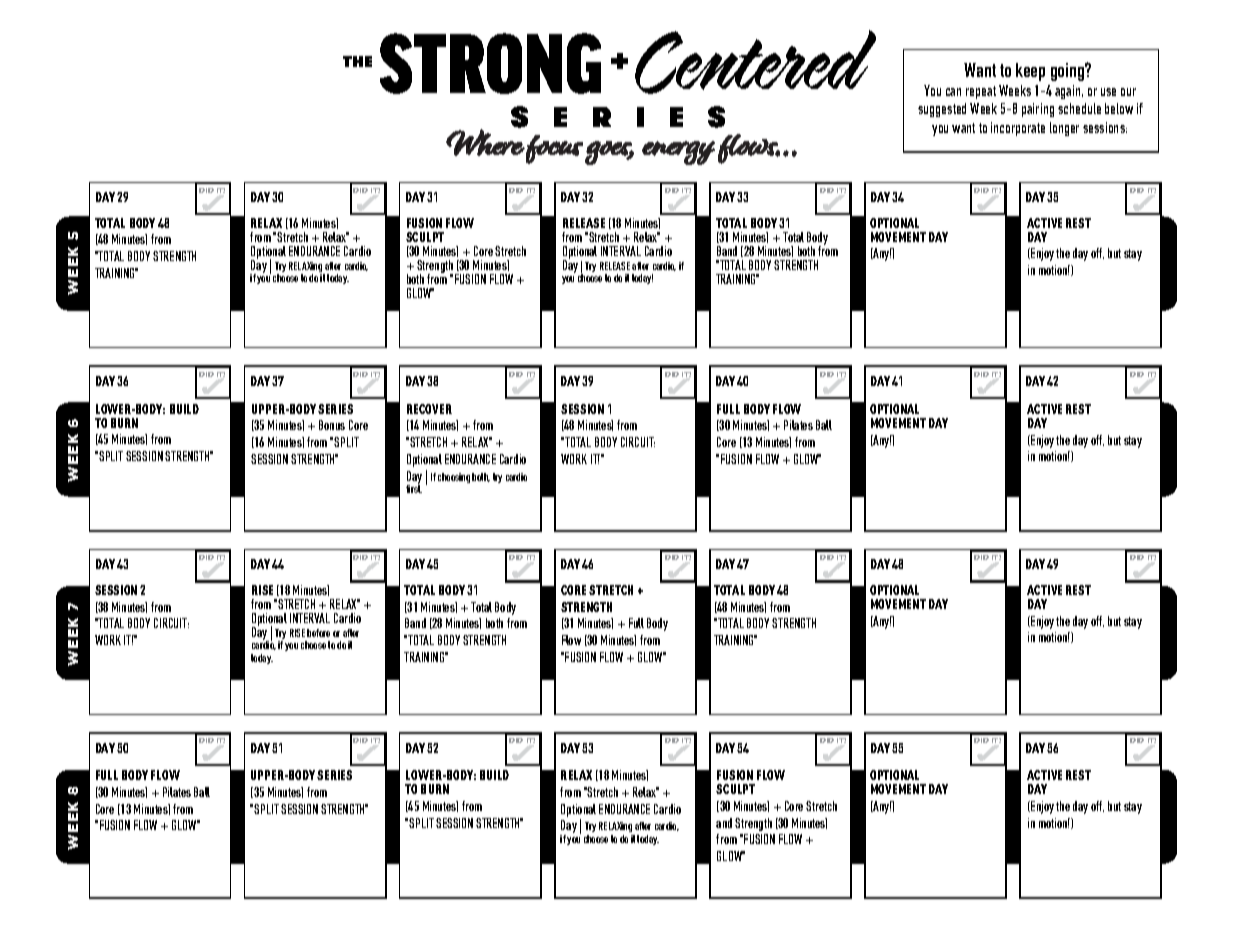 The height and width of the screenshot is (952, 1233). Describe the element at coordinates (318, 633) in the screenshot. I see `before` at that location.
